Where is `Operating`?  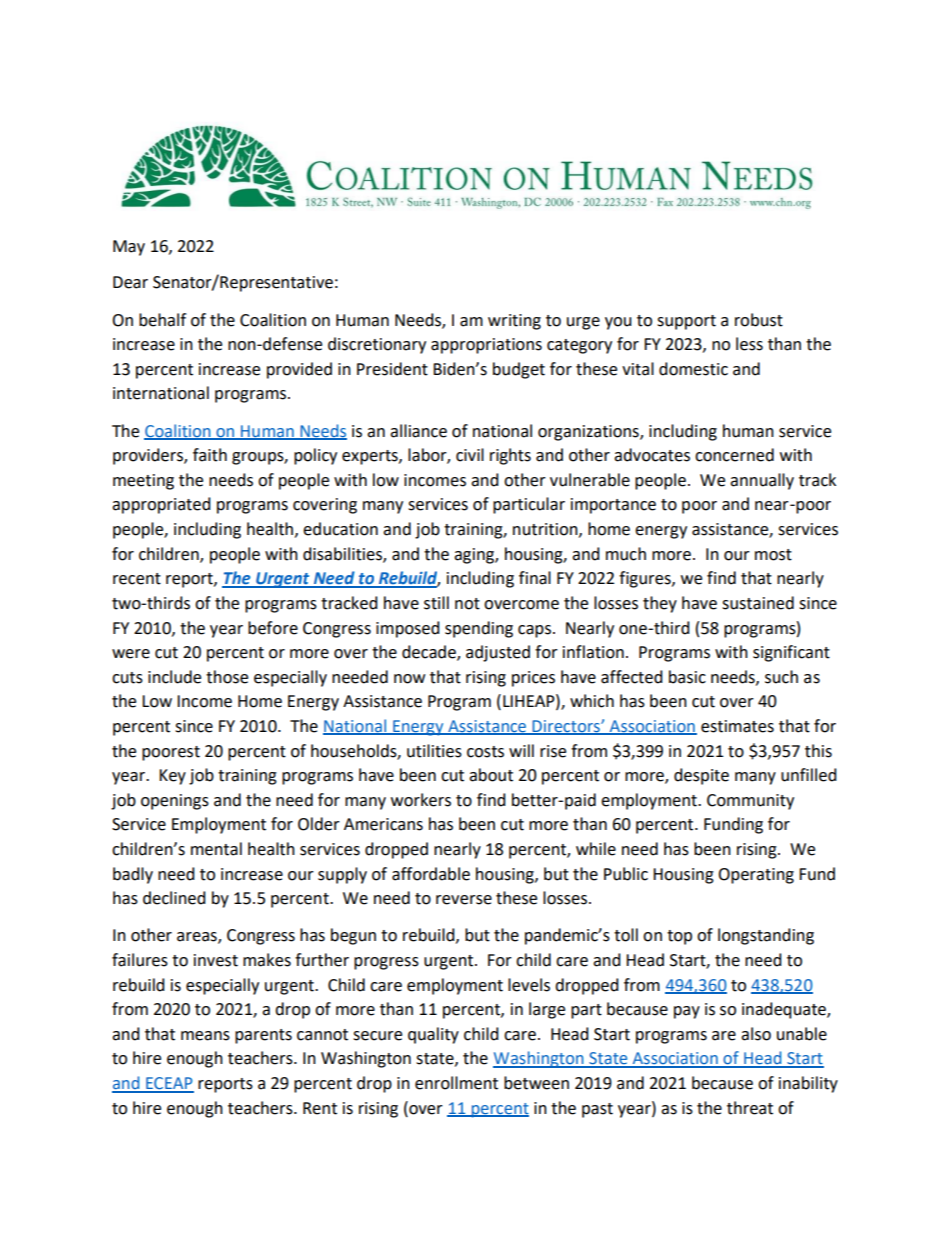 Operating is located at coordinates (756, 876).
